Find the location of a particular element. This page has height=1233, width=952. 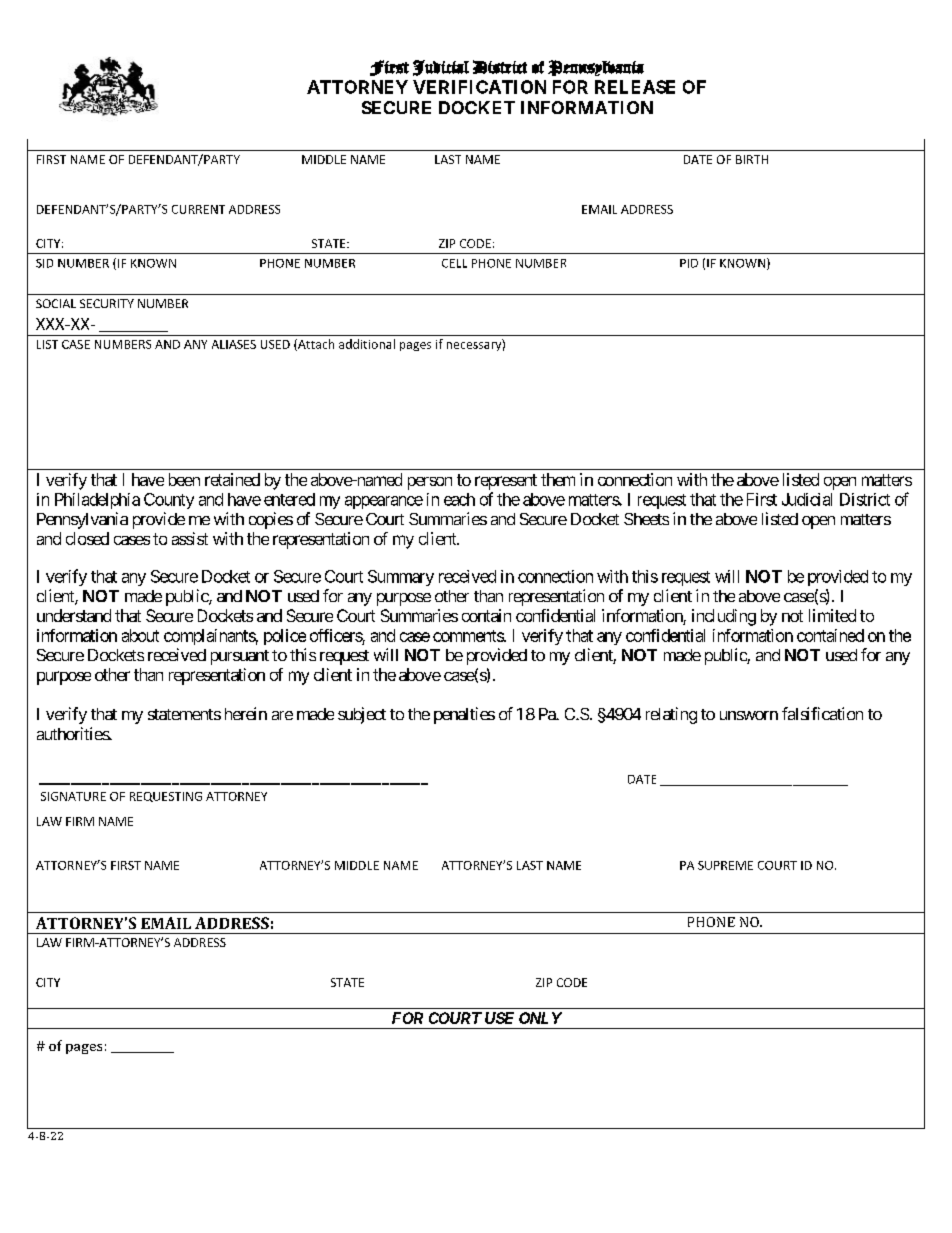

assist is located at coordinates (190, 538).
